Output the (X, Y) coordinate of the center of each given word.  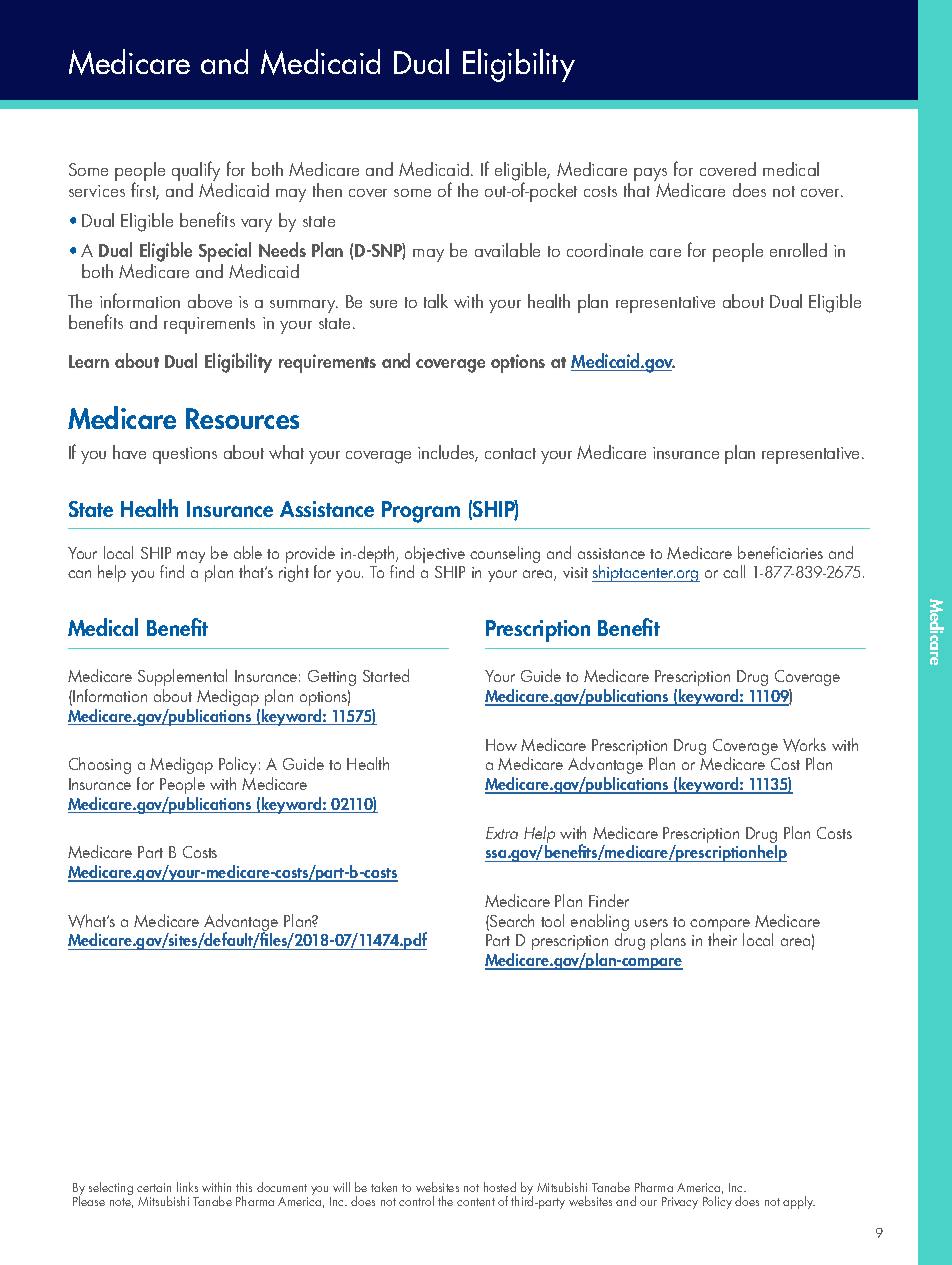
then (327, 190)
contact (510, 453)
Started (386, 675)
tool (552, 920)
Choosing (100, 765)
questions (185, 455)
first (145, 191)
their (722, 939)
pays (651, 176)
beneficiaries (780, 552)
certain (154, 1187)
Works (804, 745)
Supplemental (182, 679)
